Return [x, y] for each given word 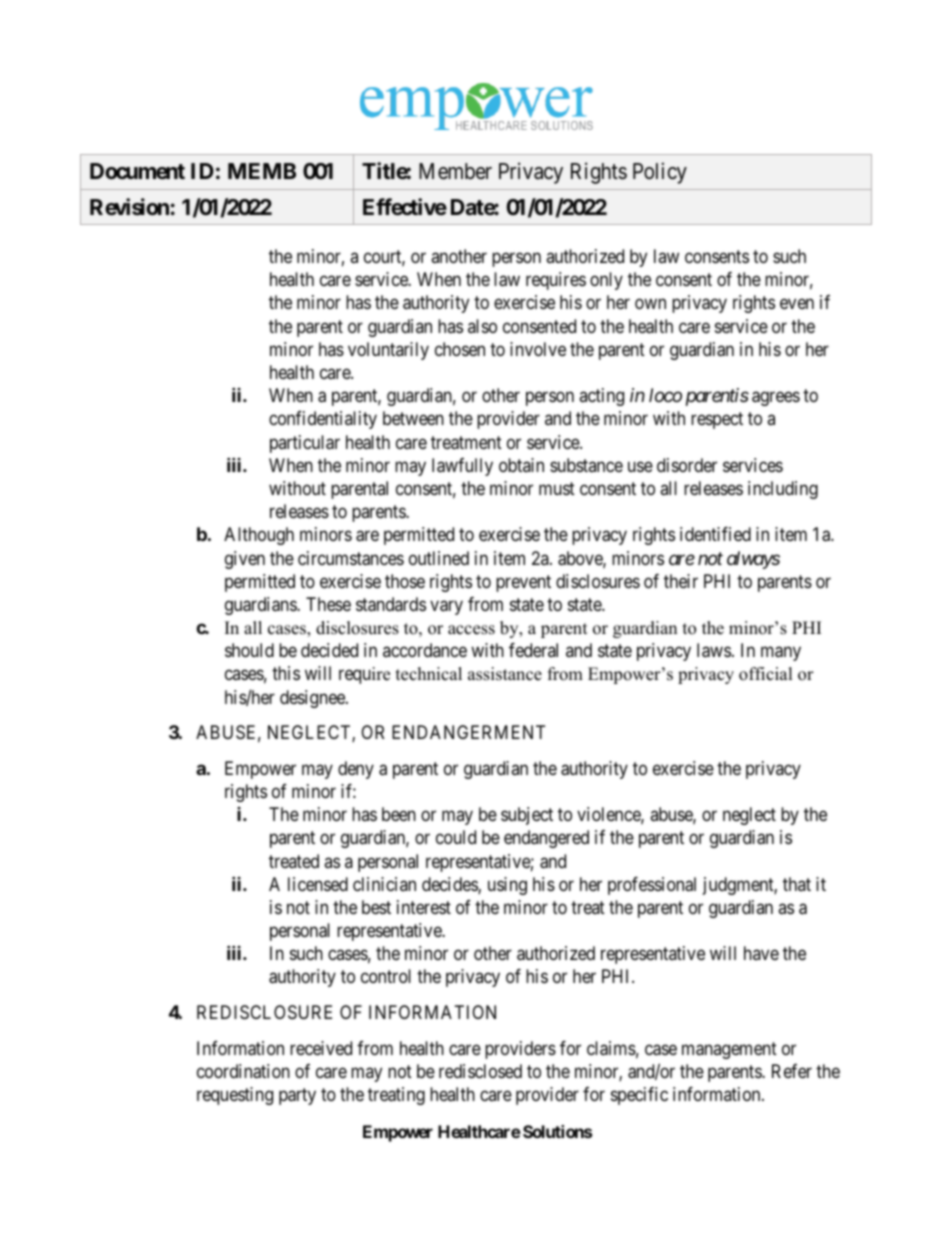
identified [715, 534]
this [286, 673]
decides [450, 885]
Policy [660, 173]
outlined [439, 558]
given [245, 560]
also [482, 326]
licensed [318, 884]
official [766, 674]
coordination [243, 1071]
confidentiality [323, 420]
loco [665, 395]
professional [652, 886]
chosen [460, 349]
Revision [129, 207]
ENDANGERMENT [468, 732]
